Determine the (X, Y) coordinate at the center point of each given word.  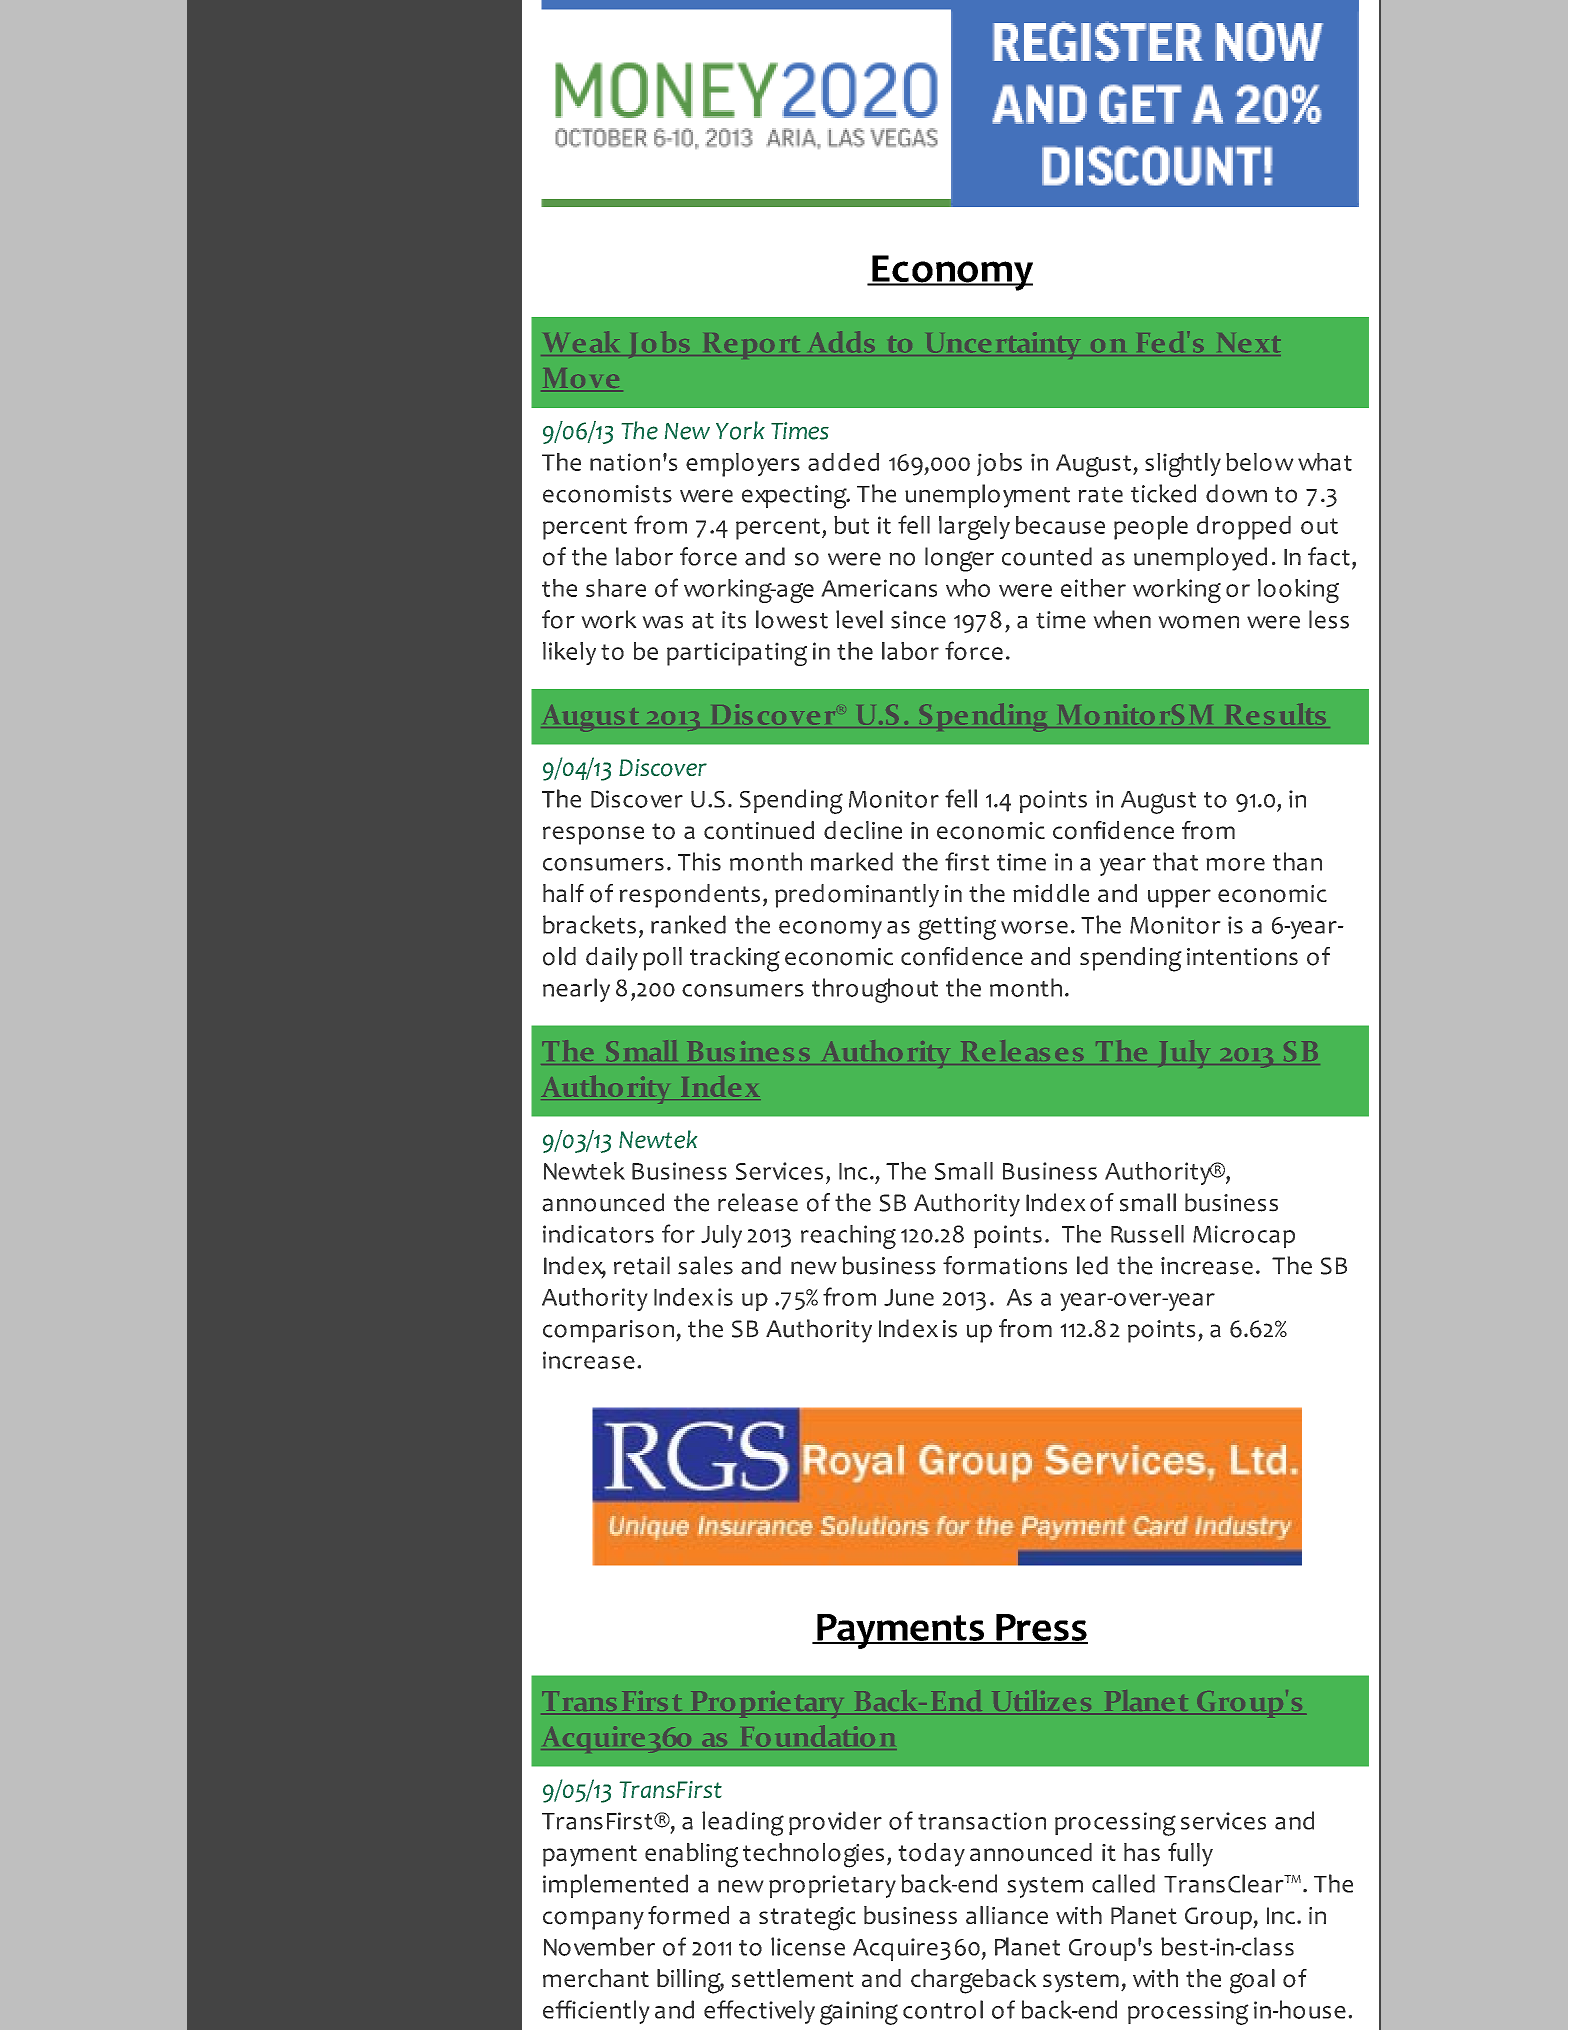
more (1235, 864)
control (943, 2009)
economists (607, 494)
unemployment (987, 496)
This (699, 861)
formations (1005, 1265)
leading (743, 1823)
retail (642, 1265)
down (1236, 493)
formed (688, 1915)
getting (957, 928)
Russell (1147, 1234)
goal (1252, 1981)
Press (1041, 1628)
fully (1190, 1855)
